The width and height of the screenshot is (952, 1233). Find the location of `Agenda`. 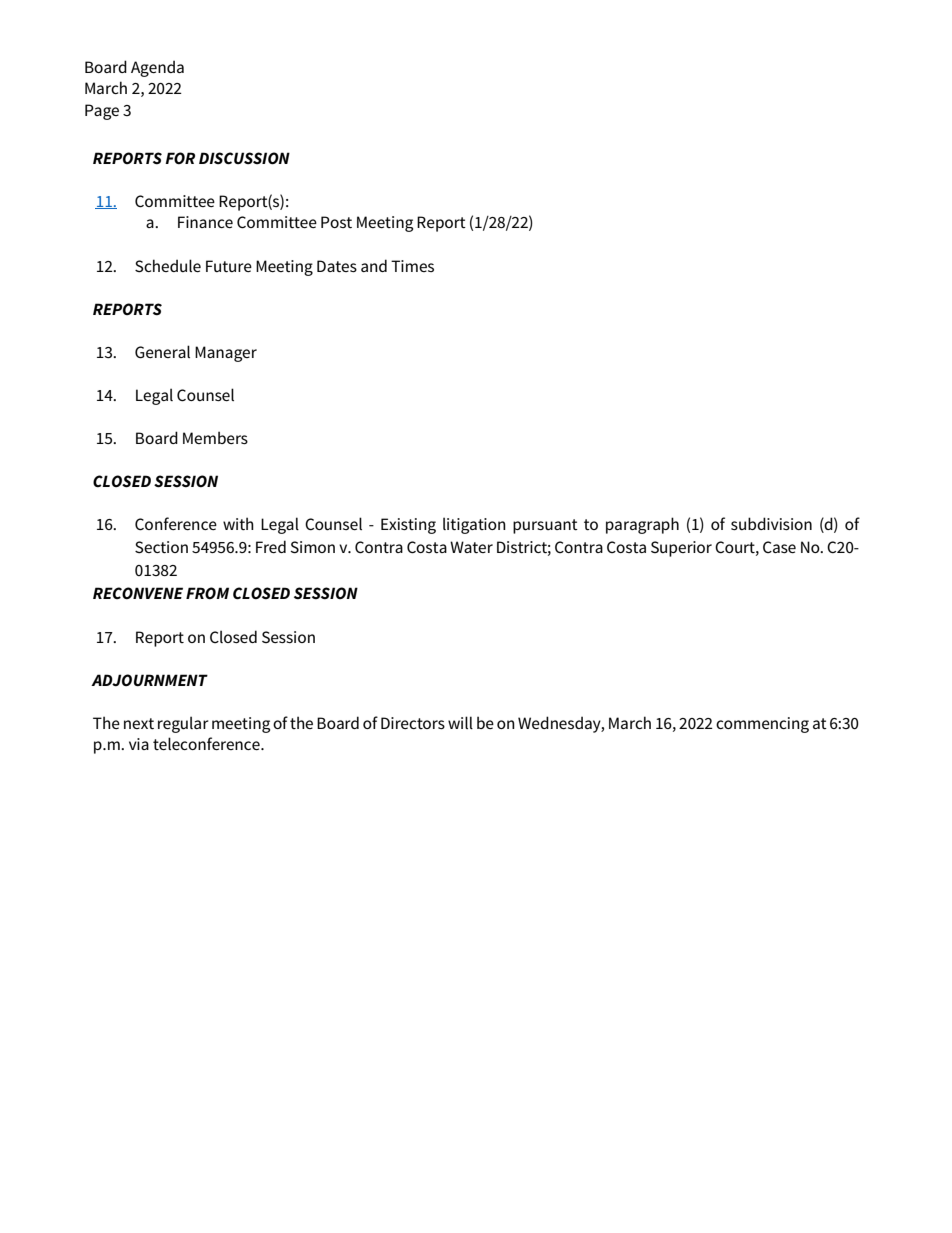

Agenda is located at coordinates (157, 68).
